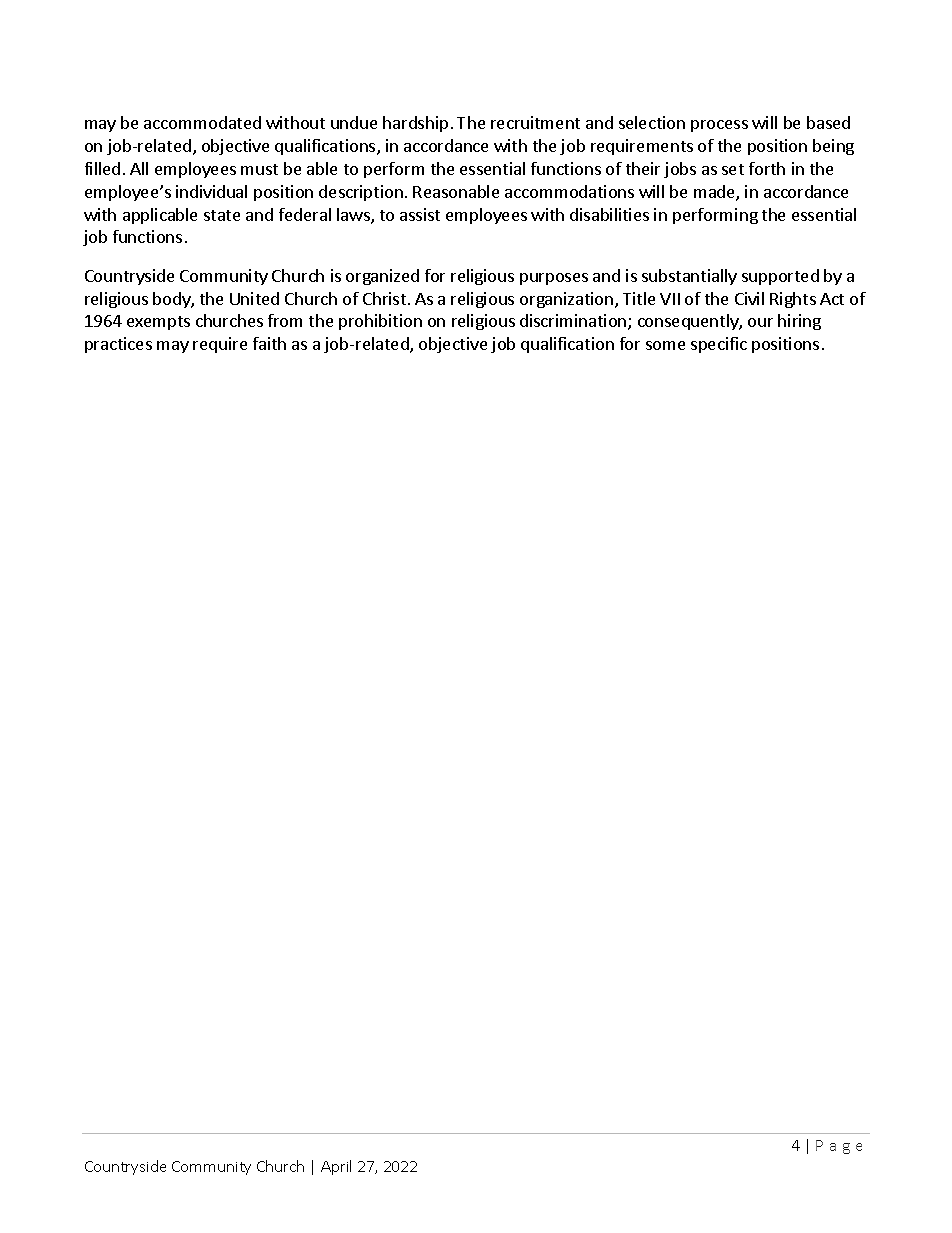  Describe the element at coordinates (380, 322) in the document. I see `prohibition` at that location.
